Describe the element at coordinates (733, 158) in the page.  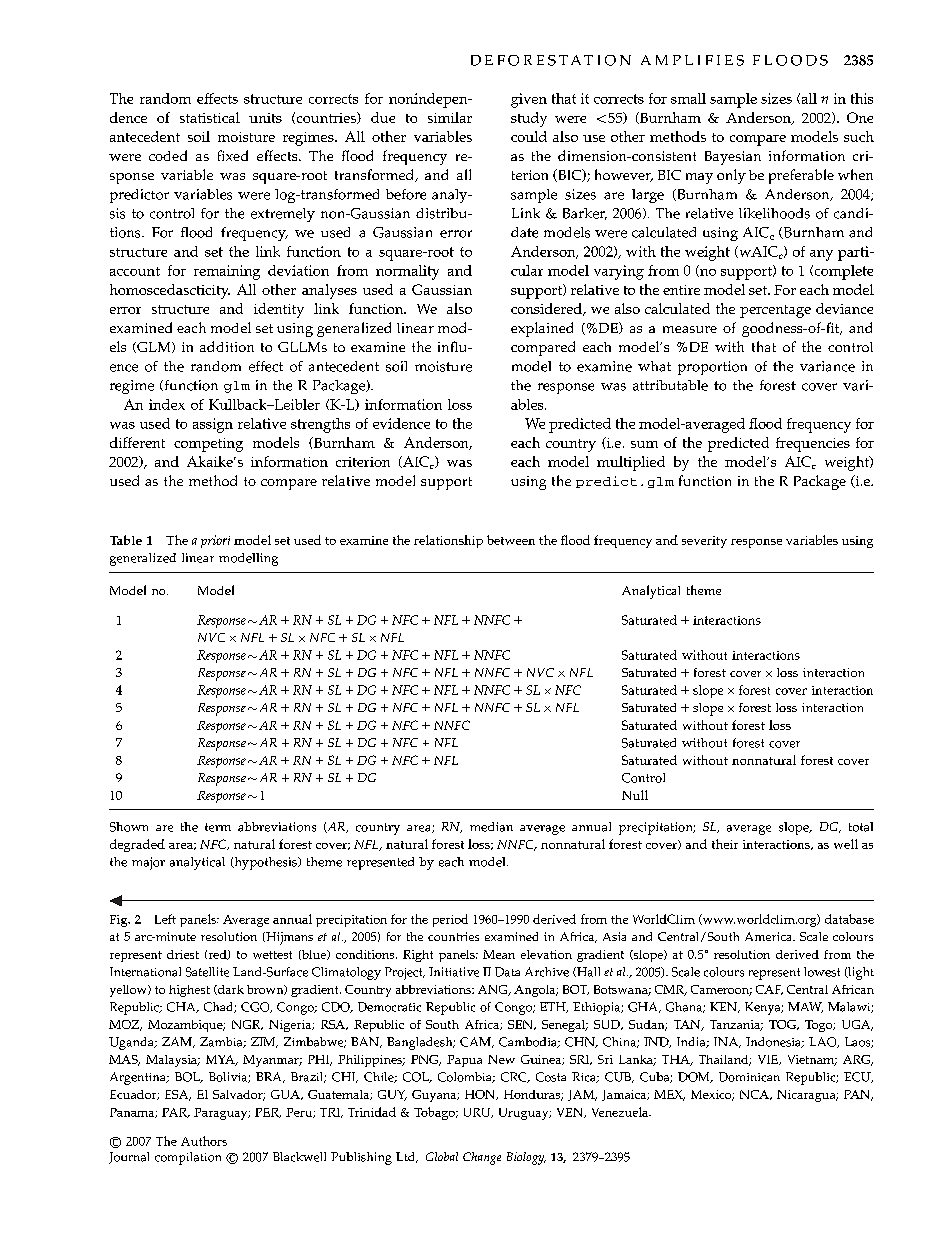
I see `Bayesian` at that location.
